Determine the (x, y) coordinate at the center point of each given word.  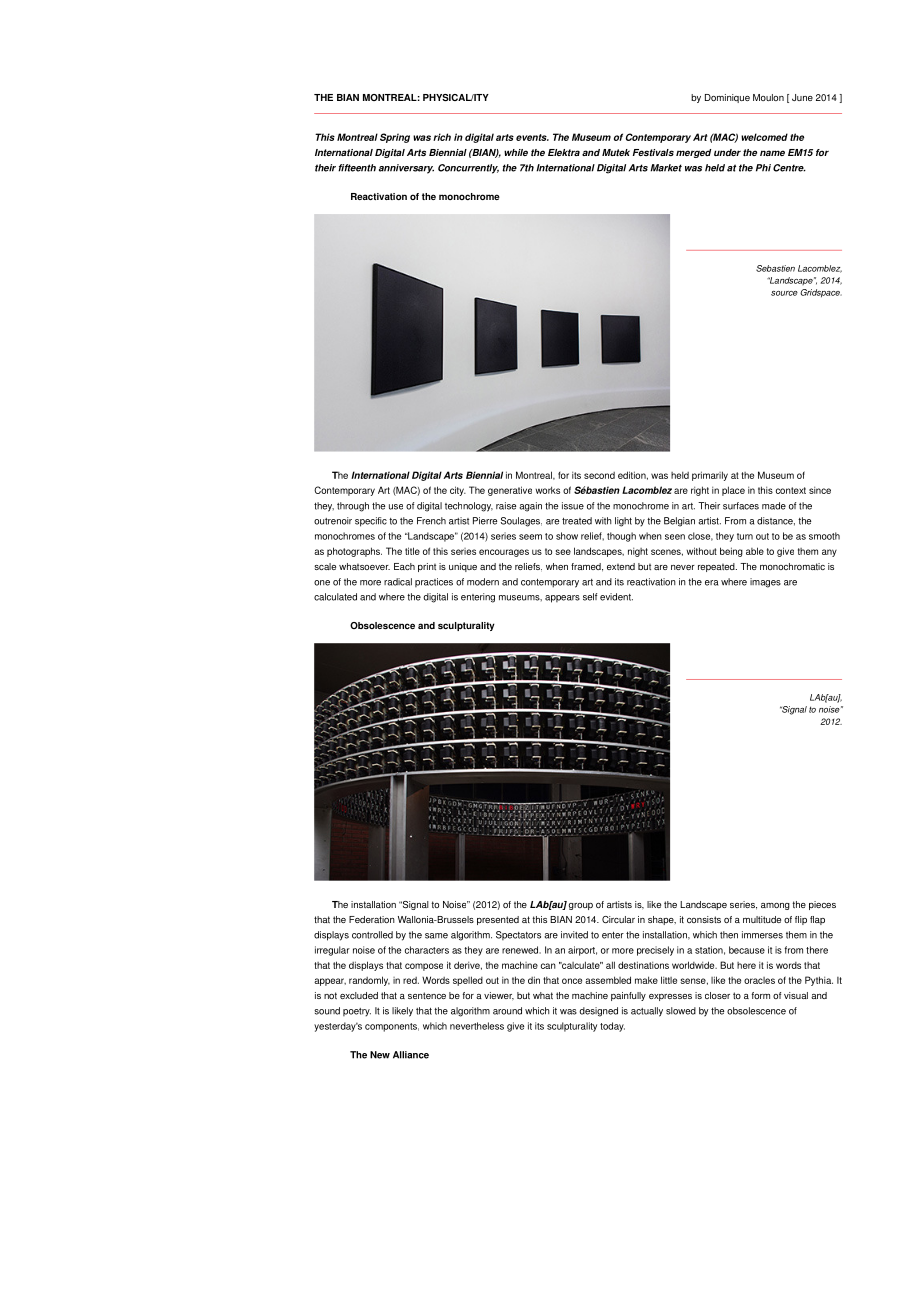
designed (598, 1012)
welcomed (764, 137)
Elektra (564, 152)
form (761, 995)
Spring (395, 138)
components (392, 1027)
